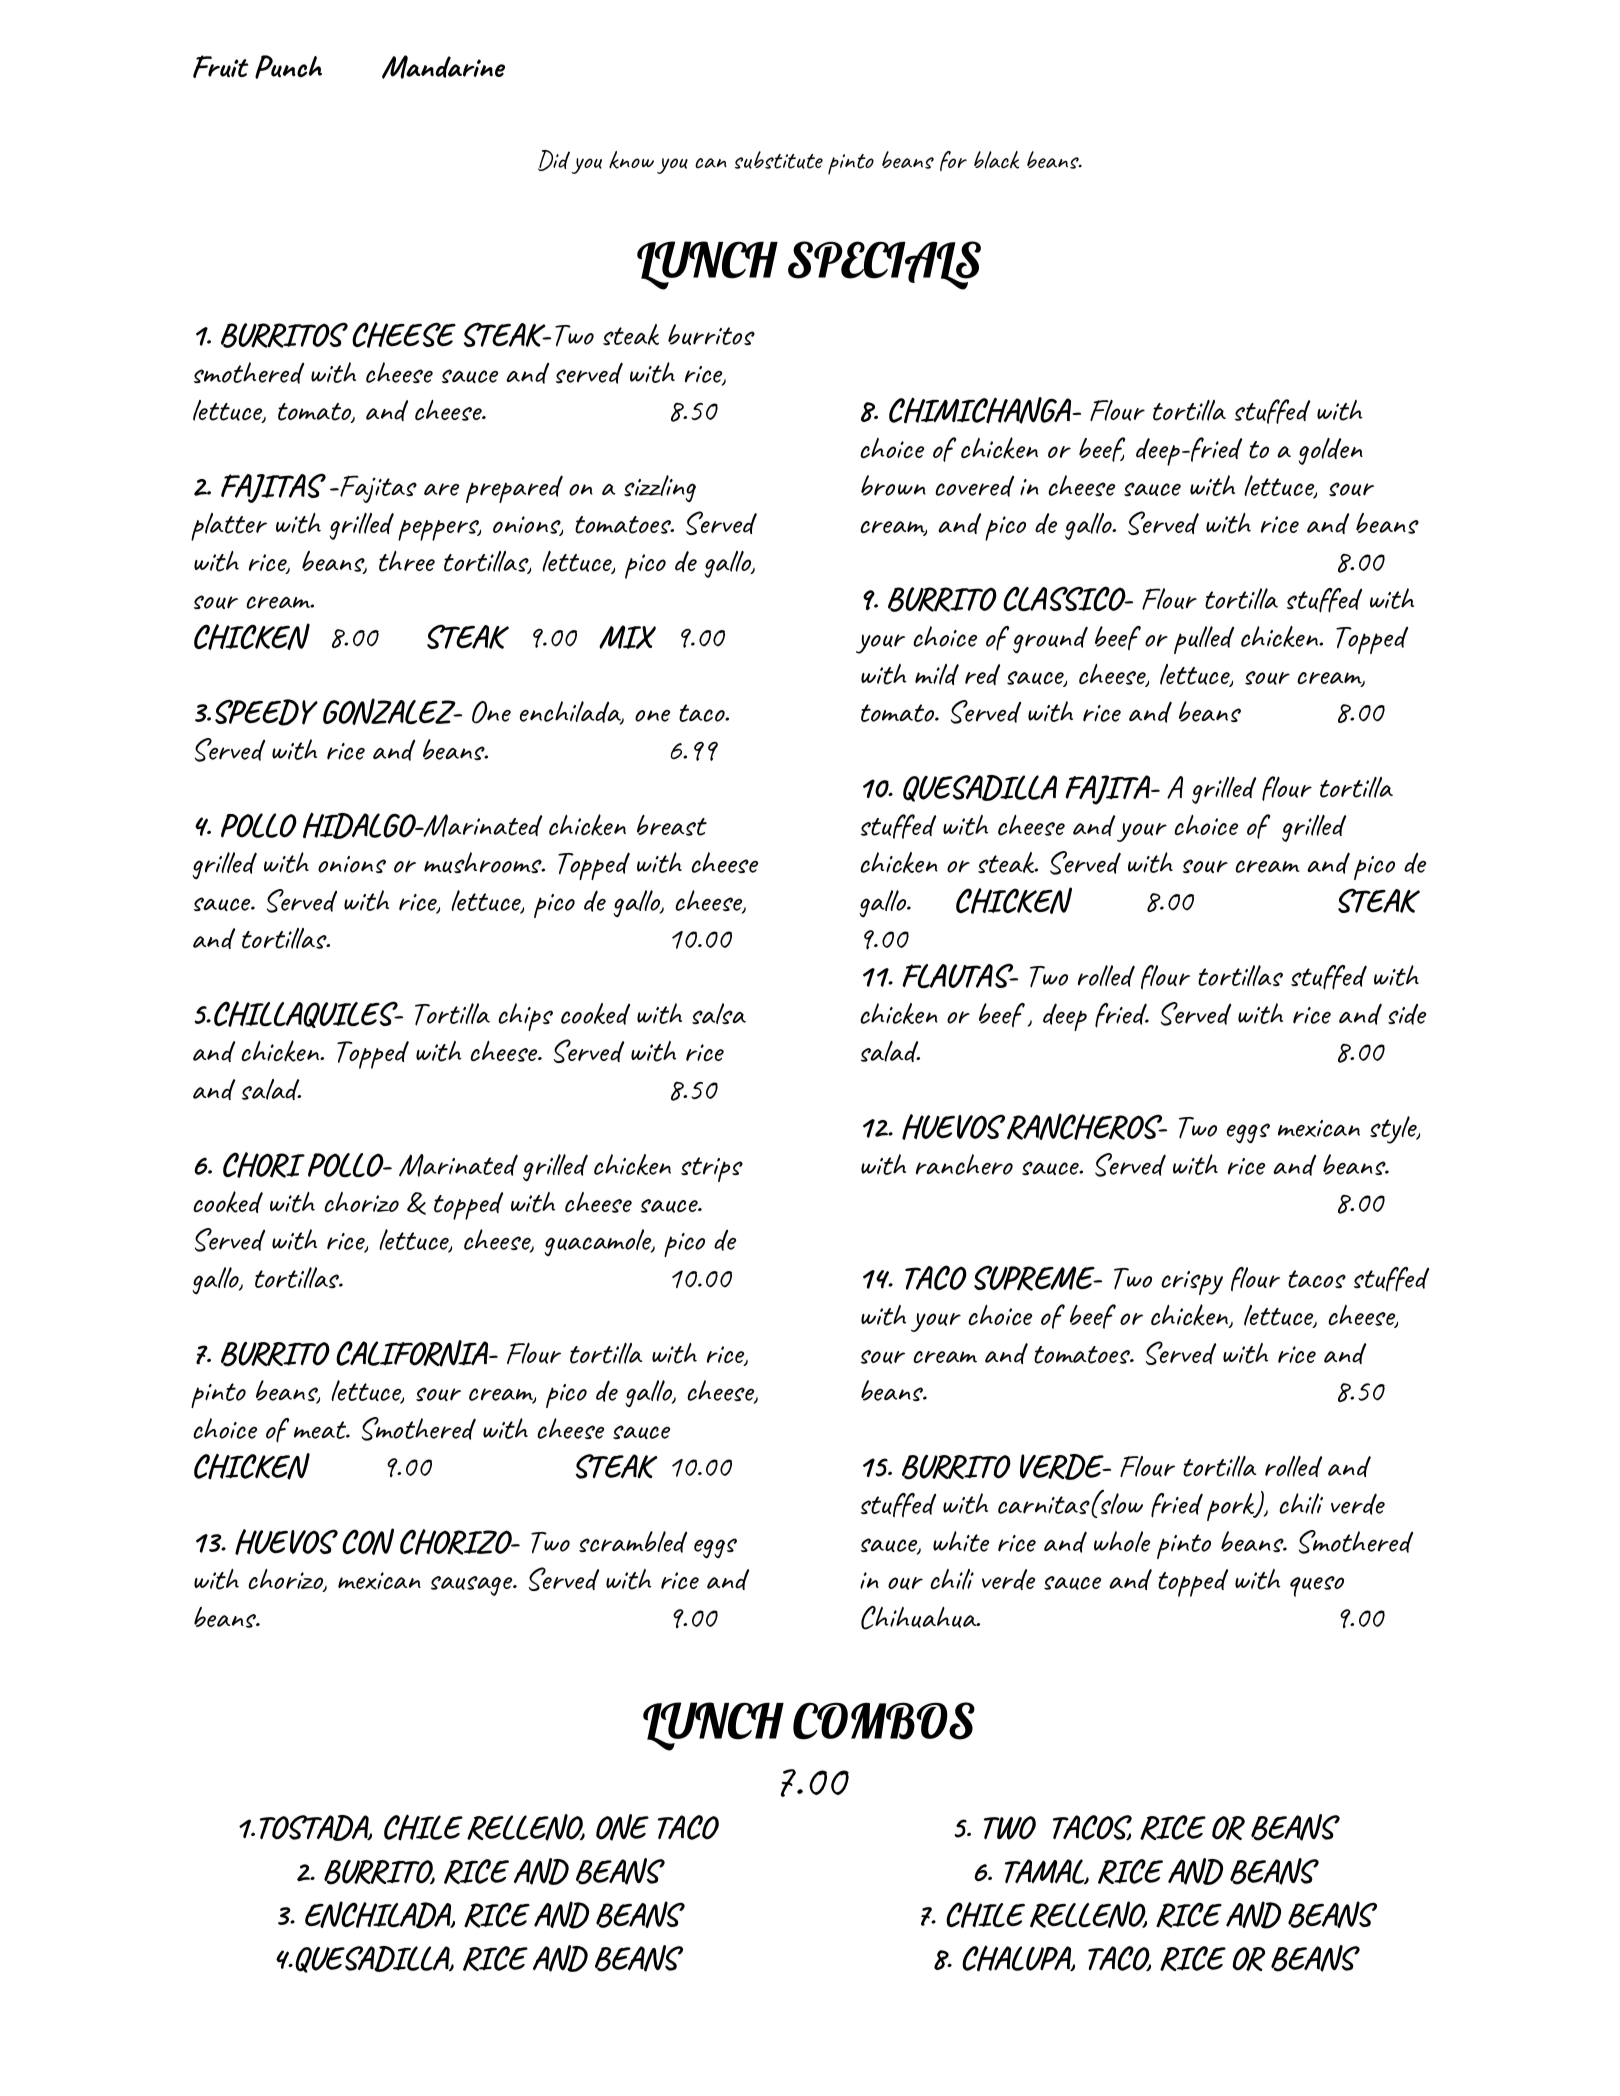 This page has width=1620, height=2096. I want to click on crispy, so click(1192, 1283).
